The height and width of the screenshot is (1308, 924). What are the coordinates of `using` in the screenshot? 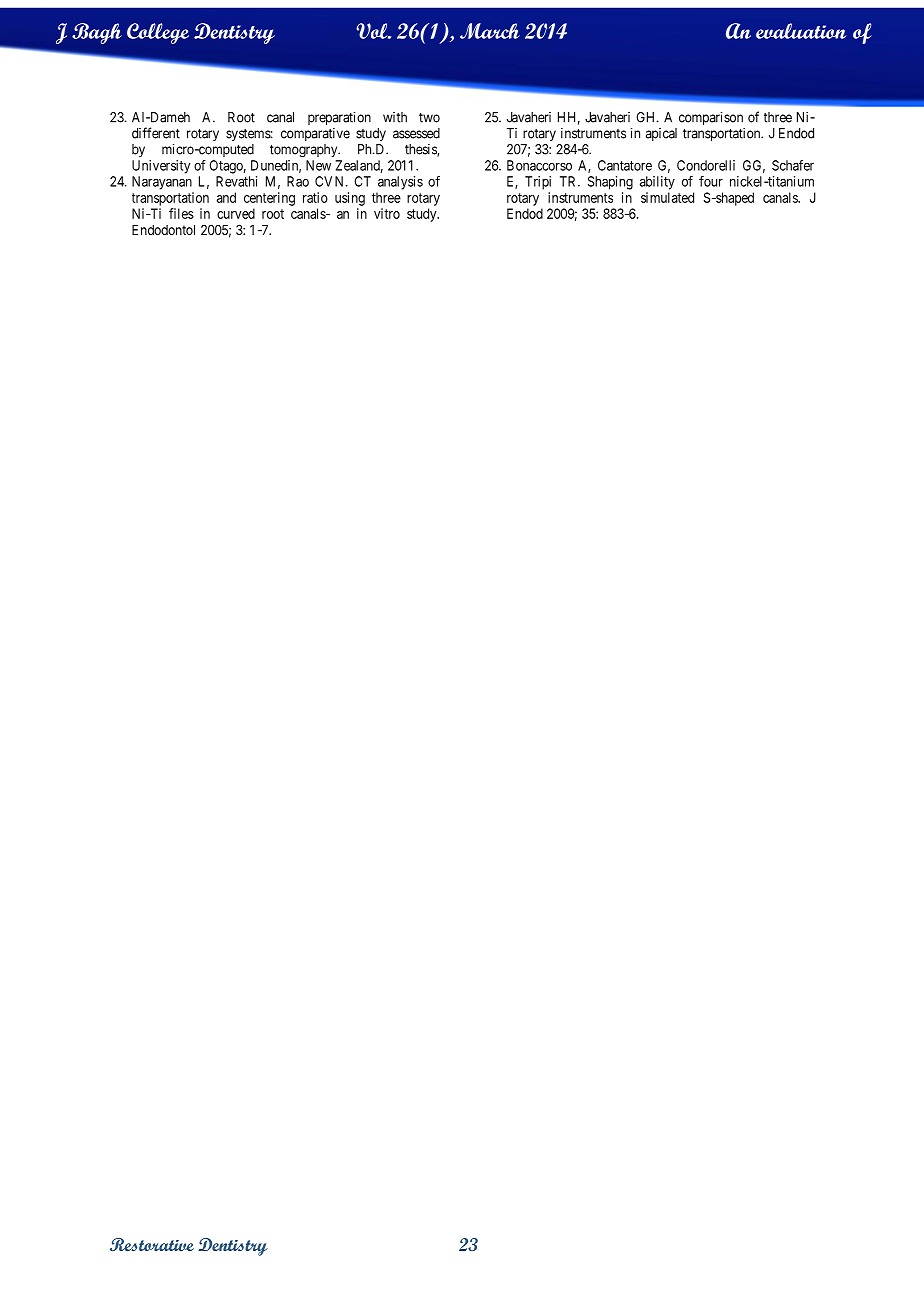 It's located at (350, 199).
